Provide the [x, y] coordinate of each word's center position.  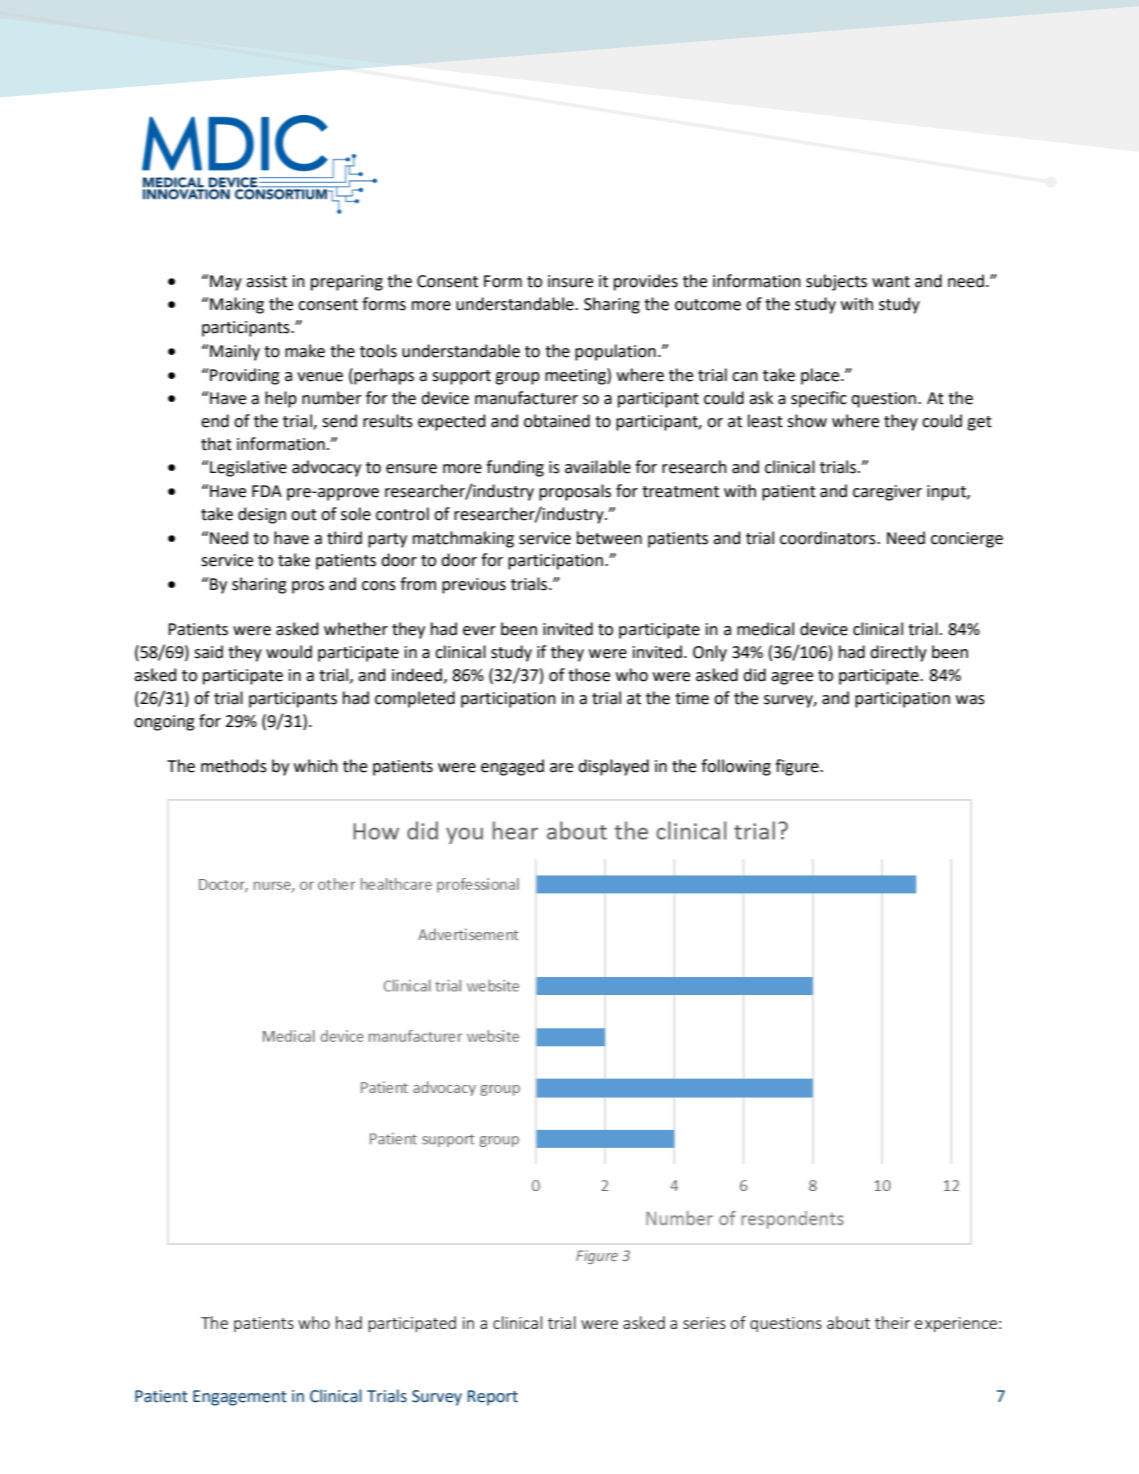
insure [570, 281]
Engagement [240, 1398]
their [892, 1322]
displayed [613, 767]
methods [234, 766]
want [891, 282]
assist [266, 281]
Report [493, 1398]
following [736, 767]
